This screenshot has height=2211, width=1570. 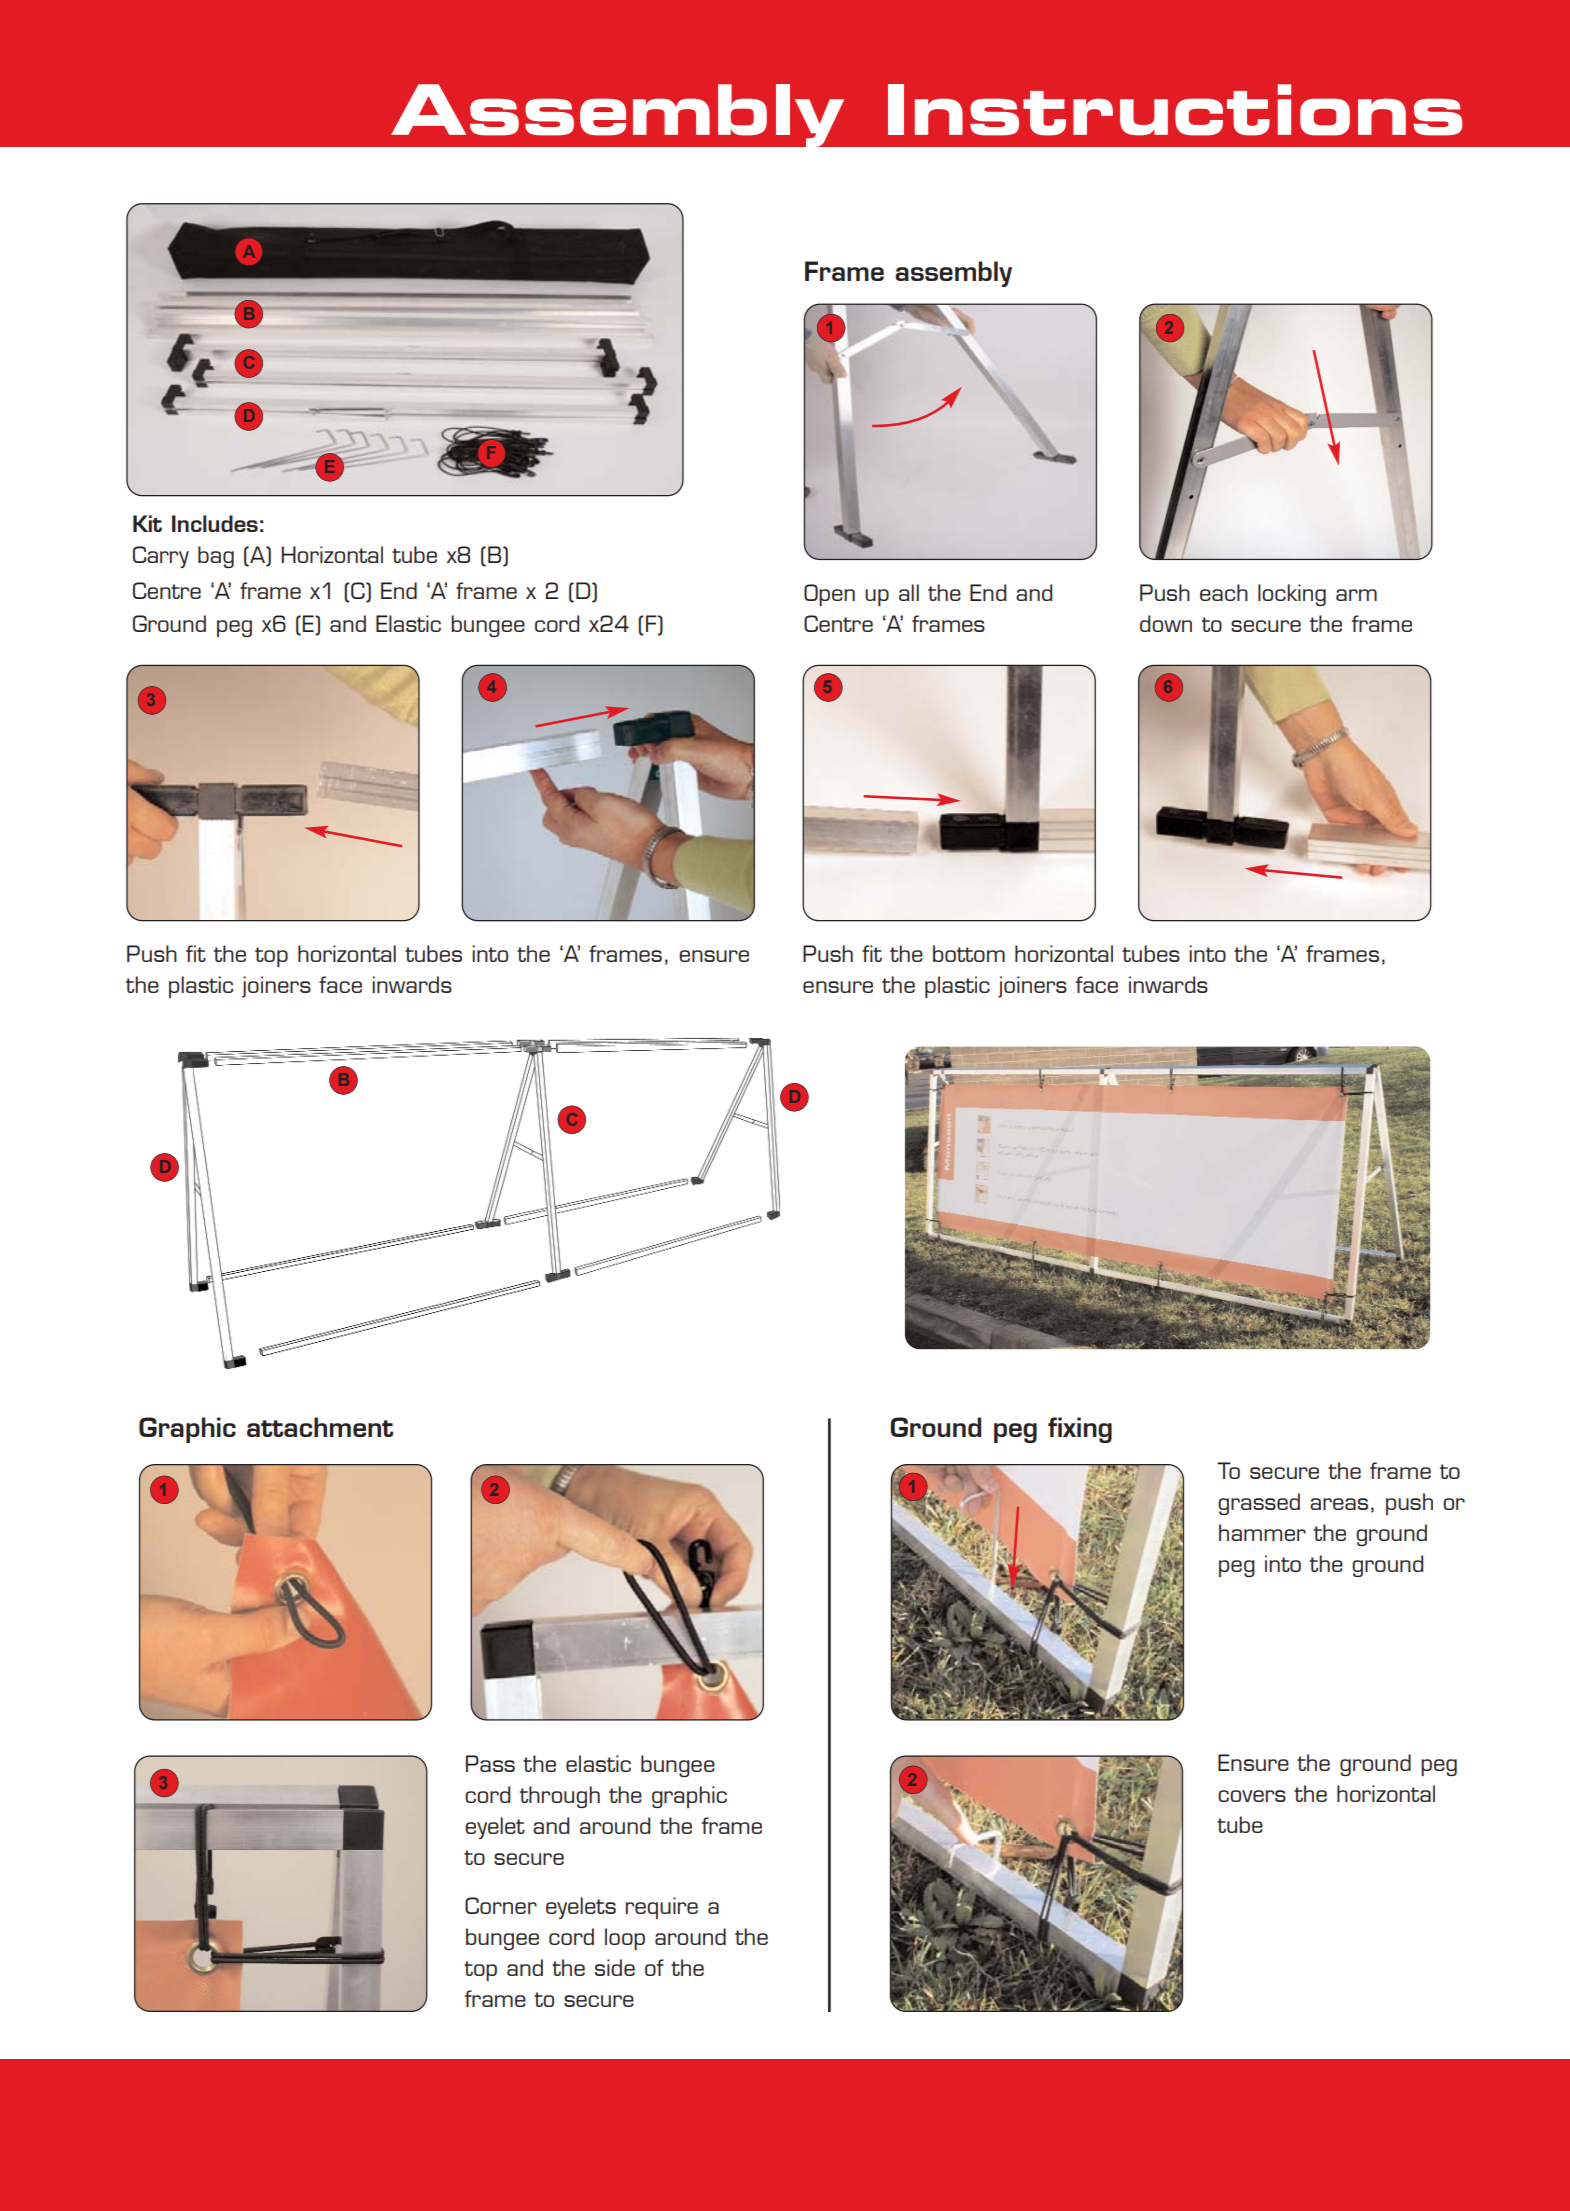 I want to click on down, so click(x=1166, y=623).
